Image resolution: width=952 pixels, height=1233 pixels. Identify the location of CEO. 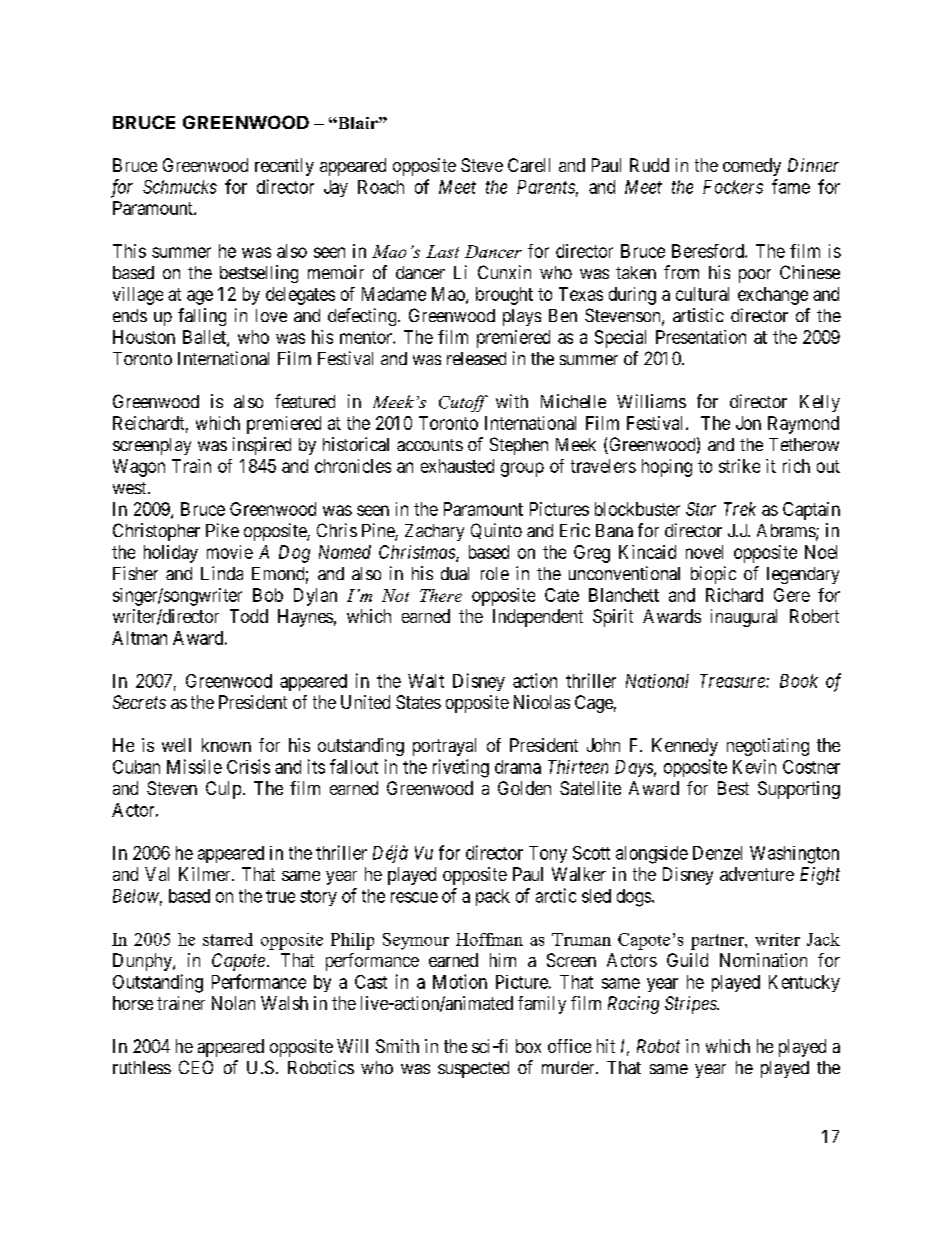
(196, 1067).
